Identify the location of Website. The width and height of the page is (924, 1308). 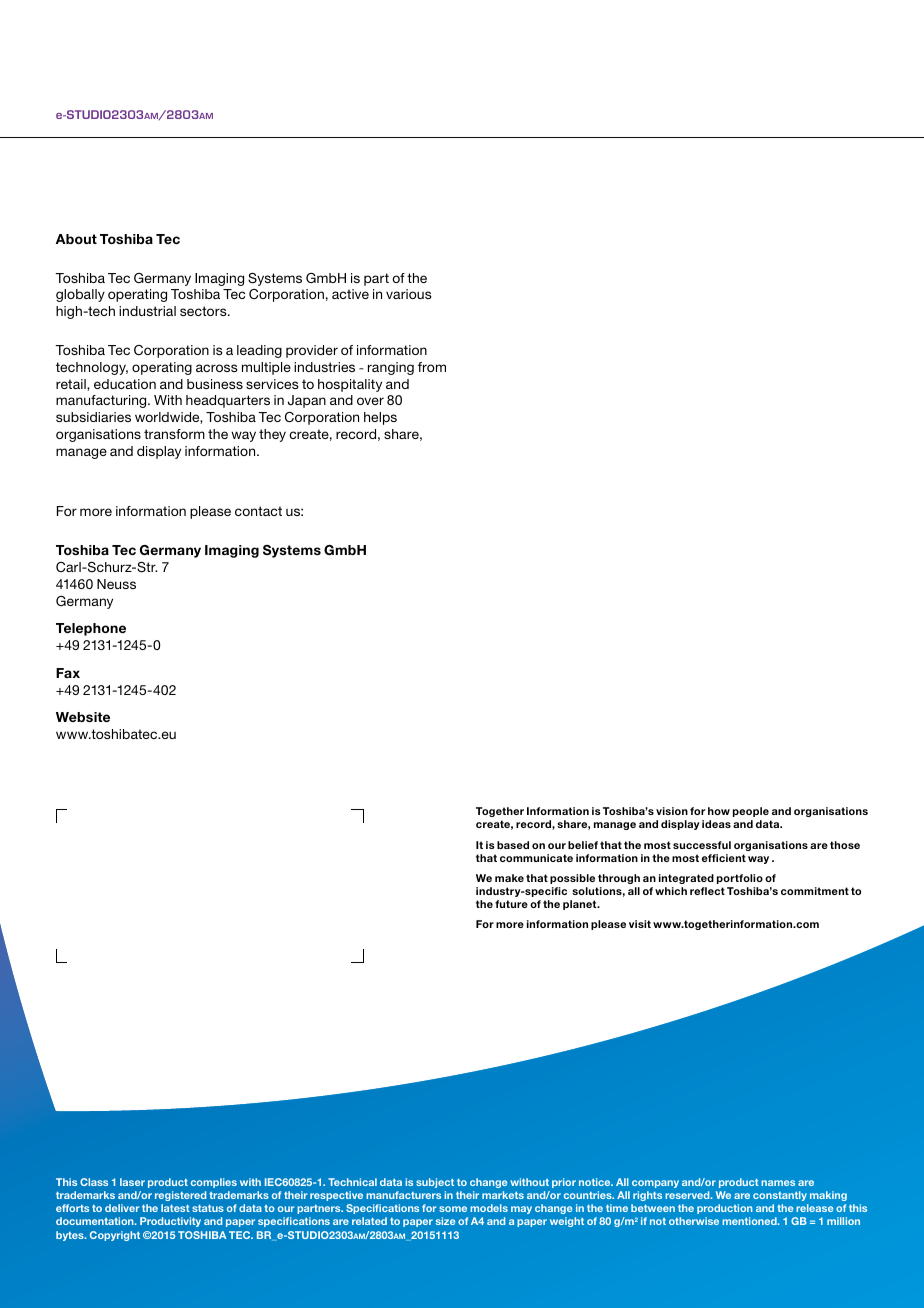
(83, 717).
